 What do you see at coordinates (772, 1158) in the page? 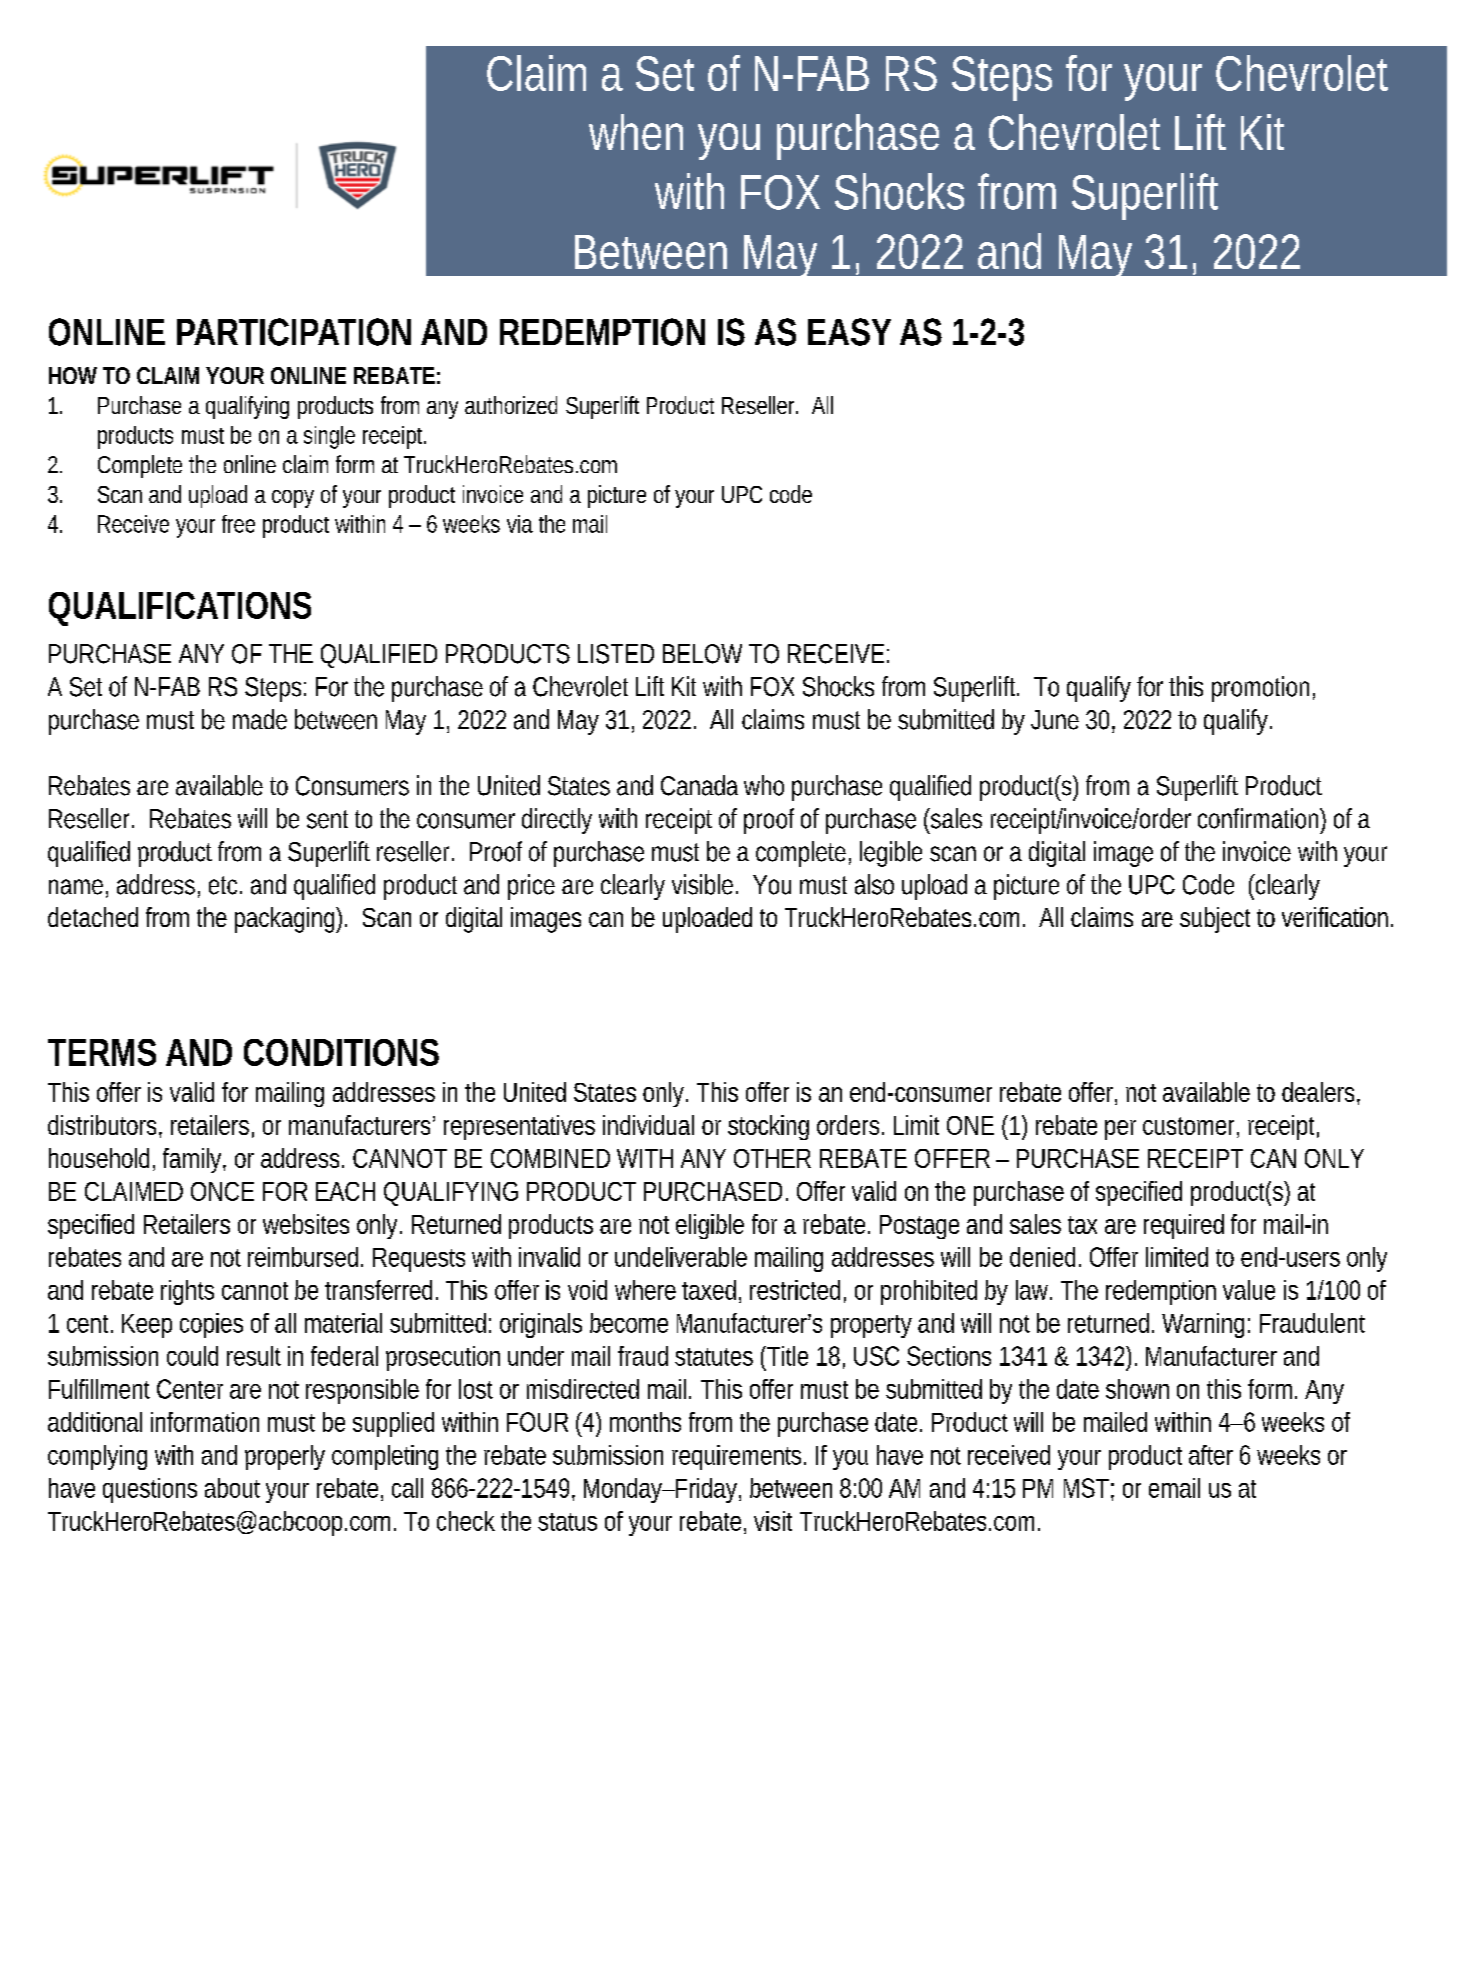
I see `OTHER` at bounding box center [772, 1158].
